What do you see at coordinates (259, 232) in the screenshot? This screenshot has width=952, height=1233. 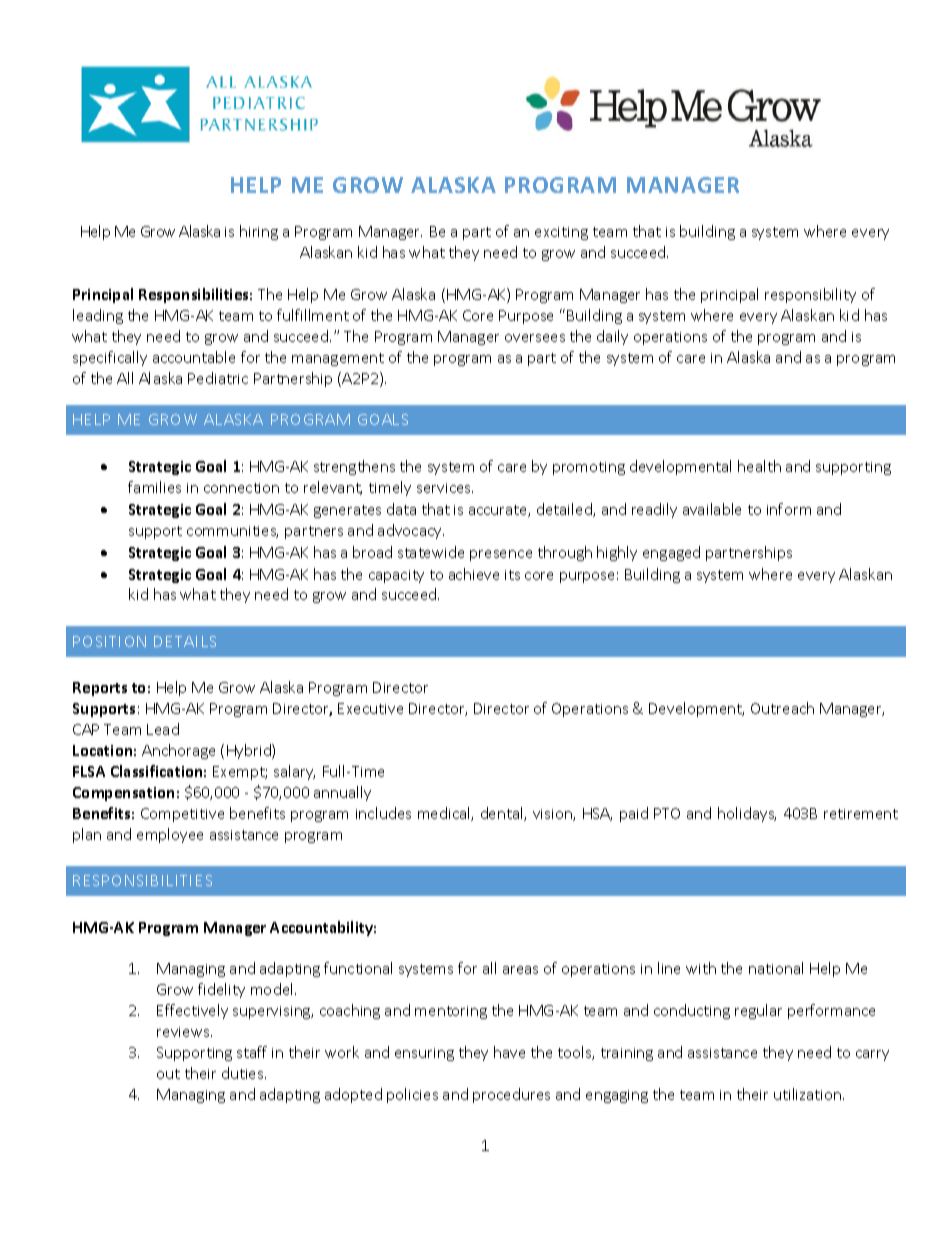 I see `hiring` at bounding box center [259, 232].
